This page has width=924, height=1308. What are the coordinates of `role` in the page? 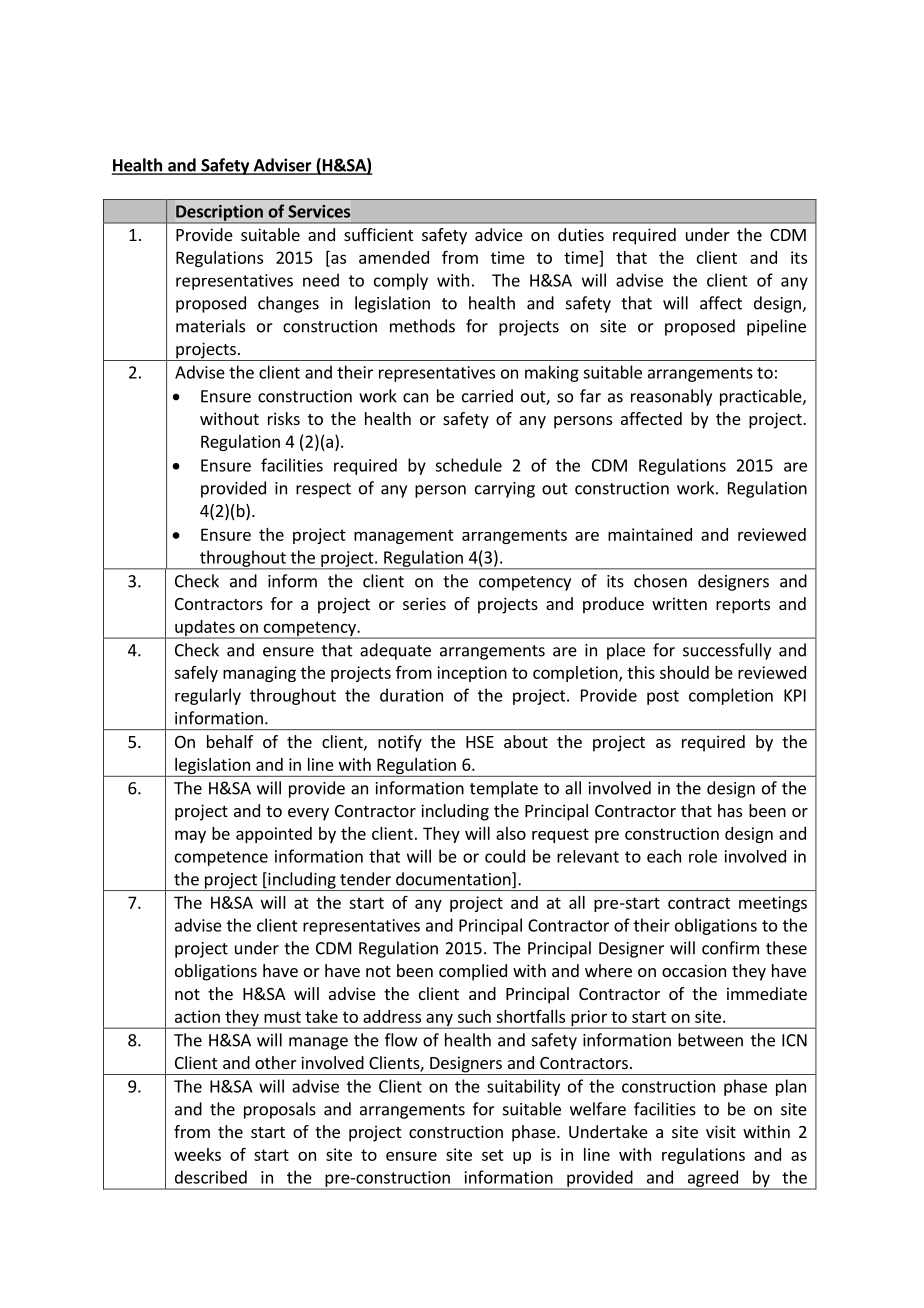 It's located at (703, 856).
